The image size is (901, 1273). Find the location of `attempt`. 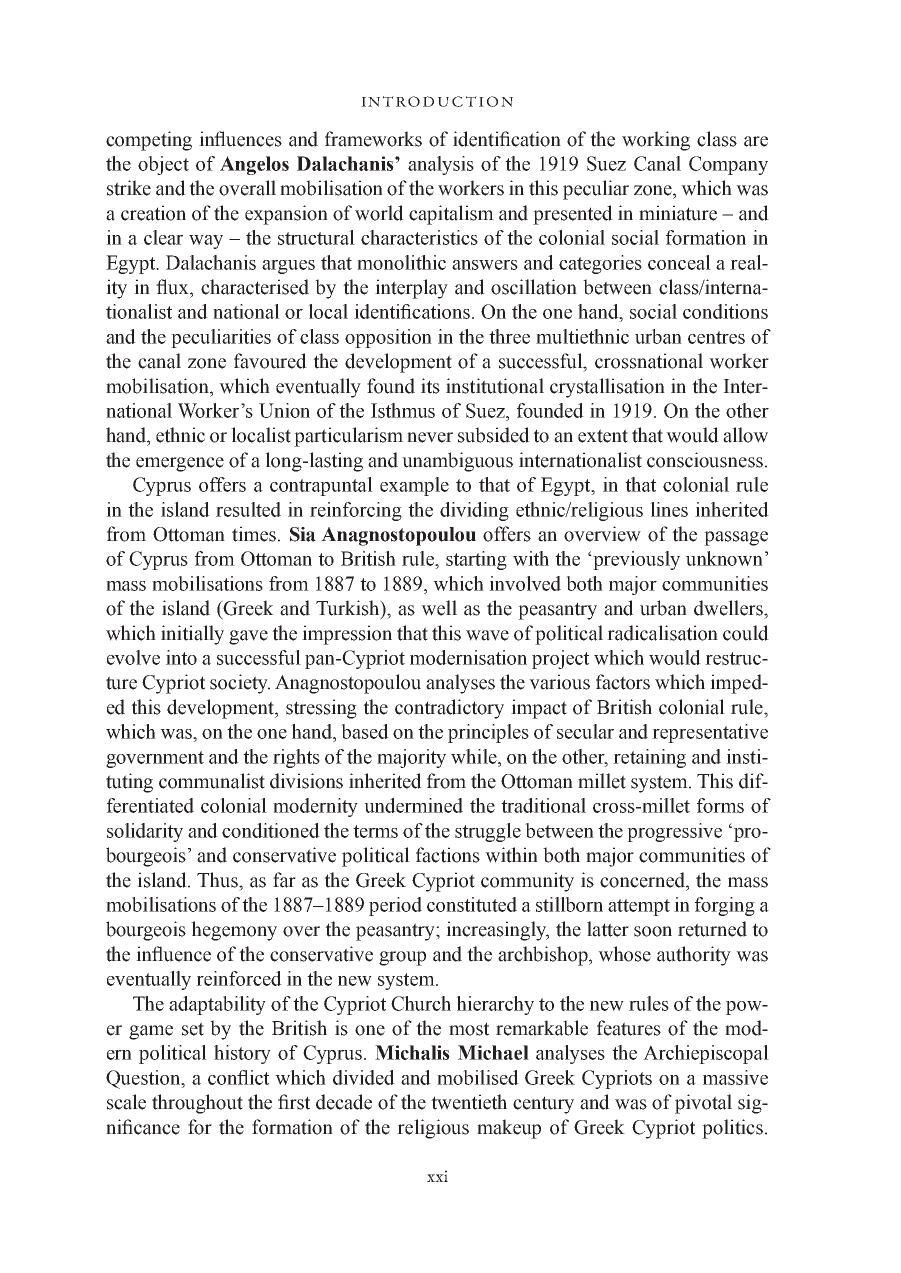

attempt is located at coordinates (639, 907).
